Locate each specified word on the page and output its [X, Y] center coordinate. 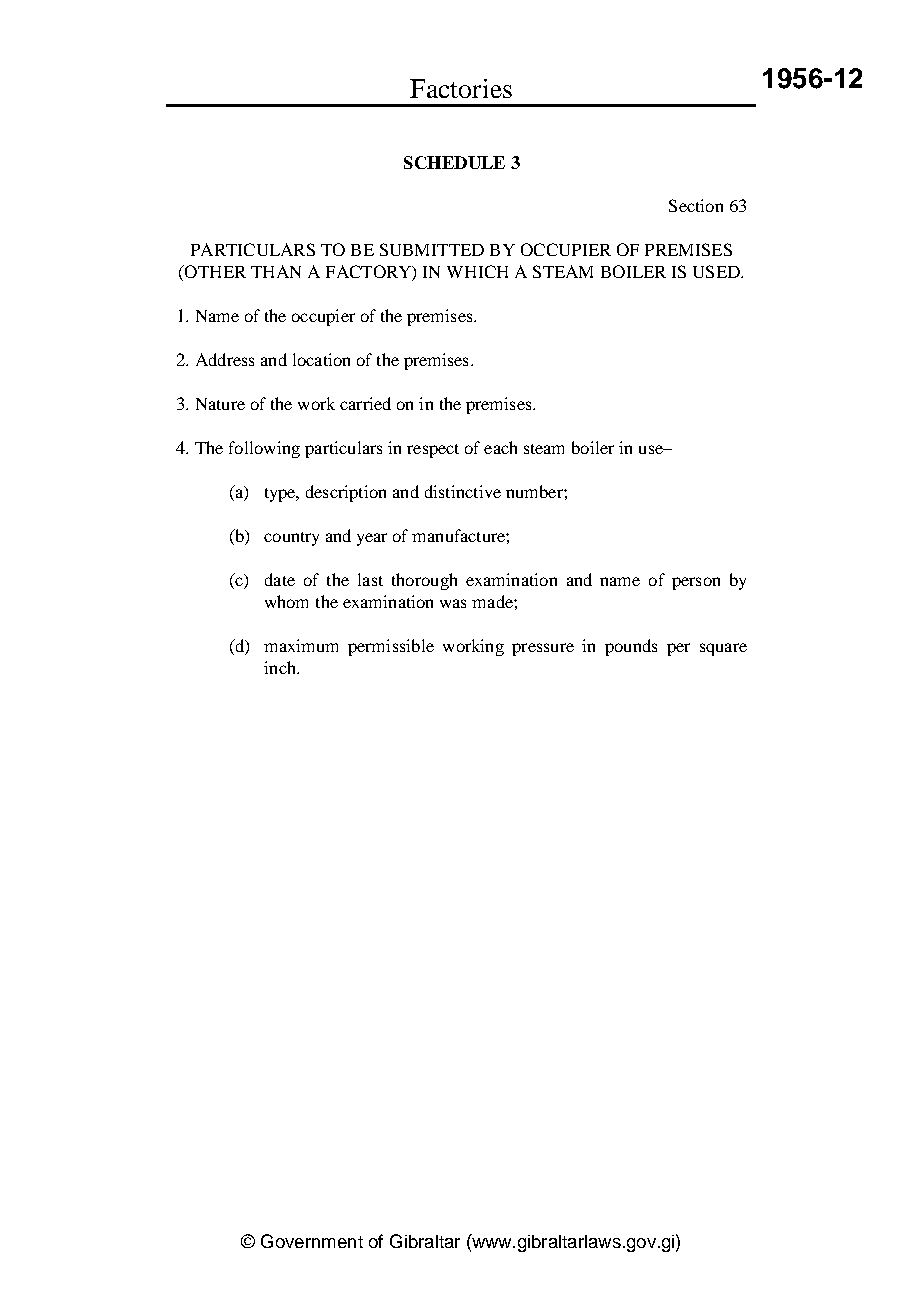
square [723, 649]
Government [312, 1241]
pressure [543, 649]
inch [281, 667]
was [453, 603]
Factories [461, 88]
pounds [631, 647]
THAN [276, 271]
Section [696, 205]
